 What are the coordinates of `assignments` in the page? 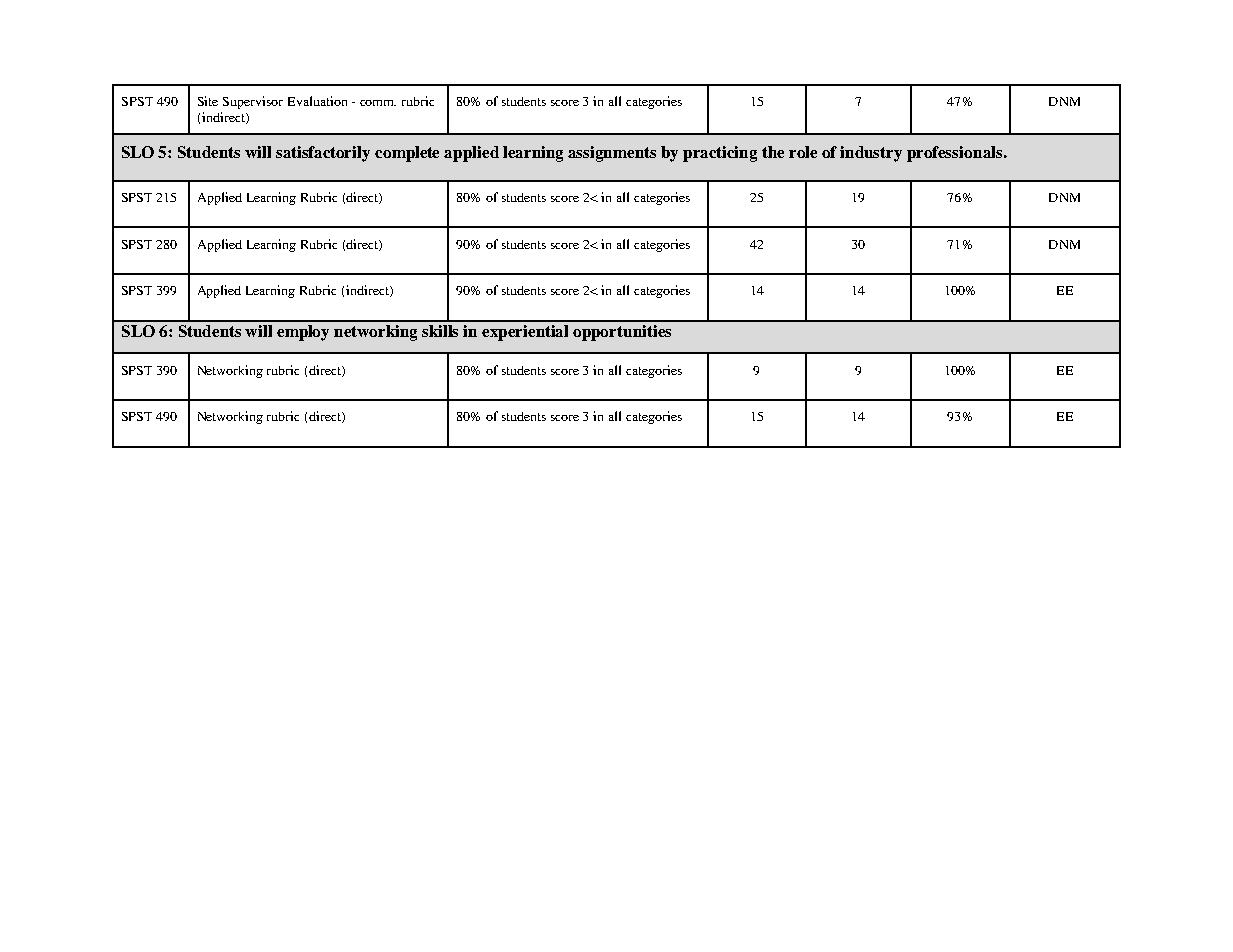 It's located at (612, 154).
